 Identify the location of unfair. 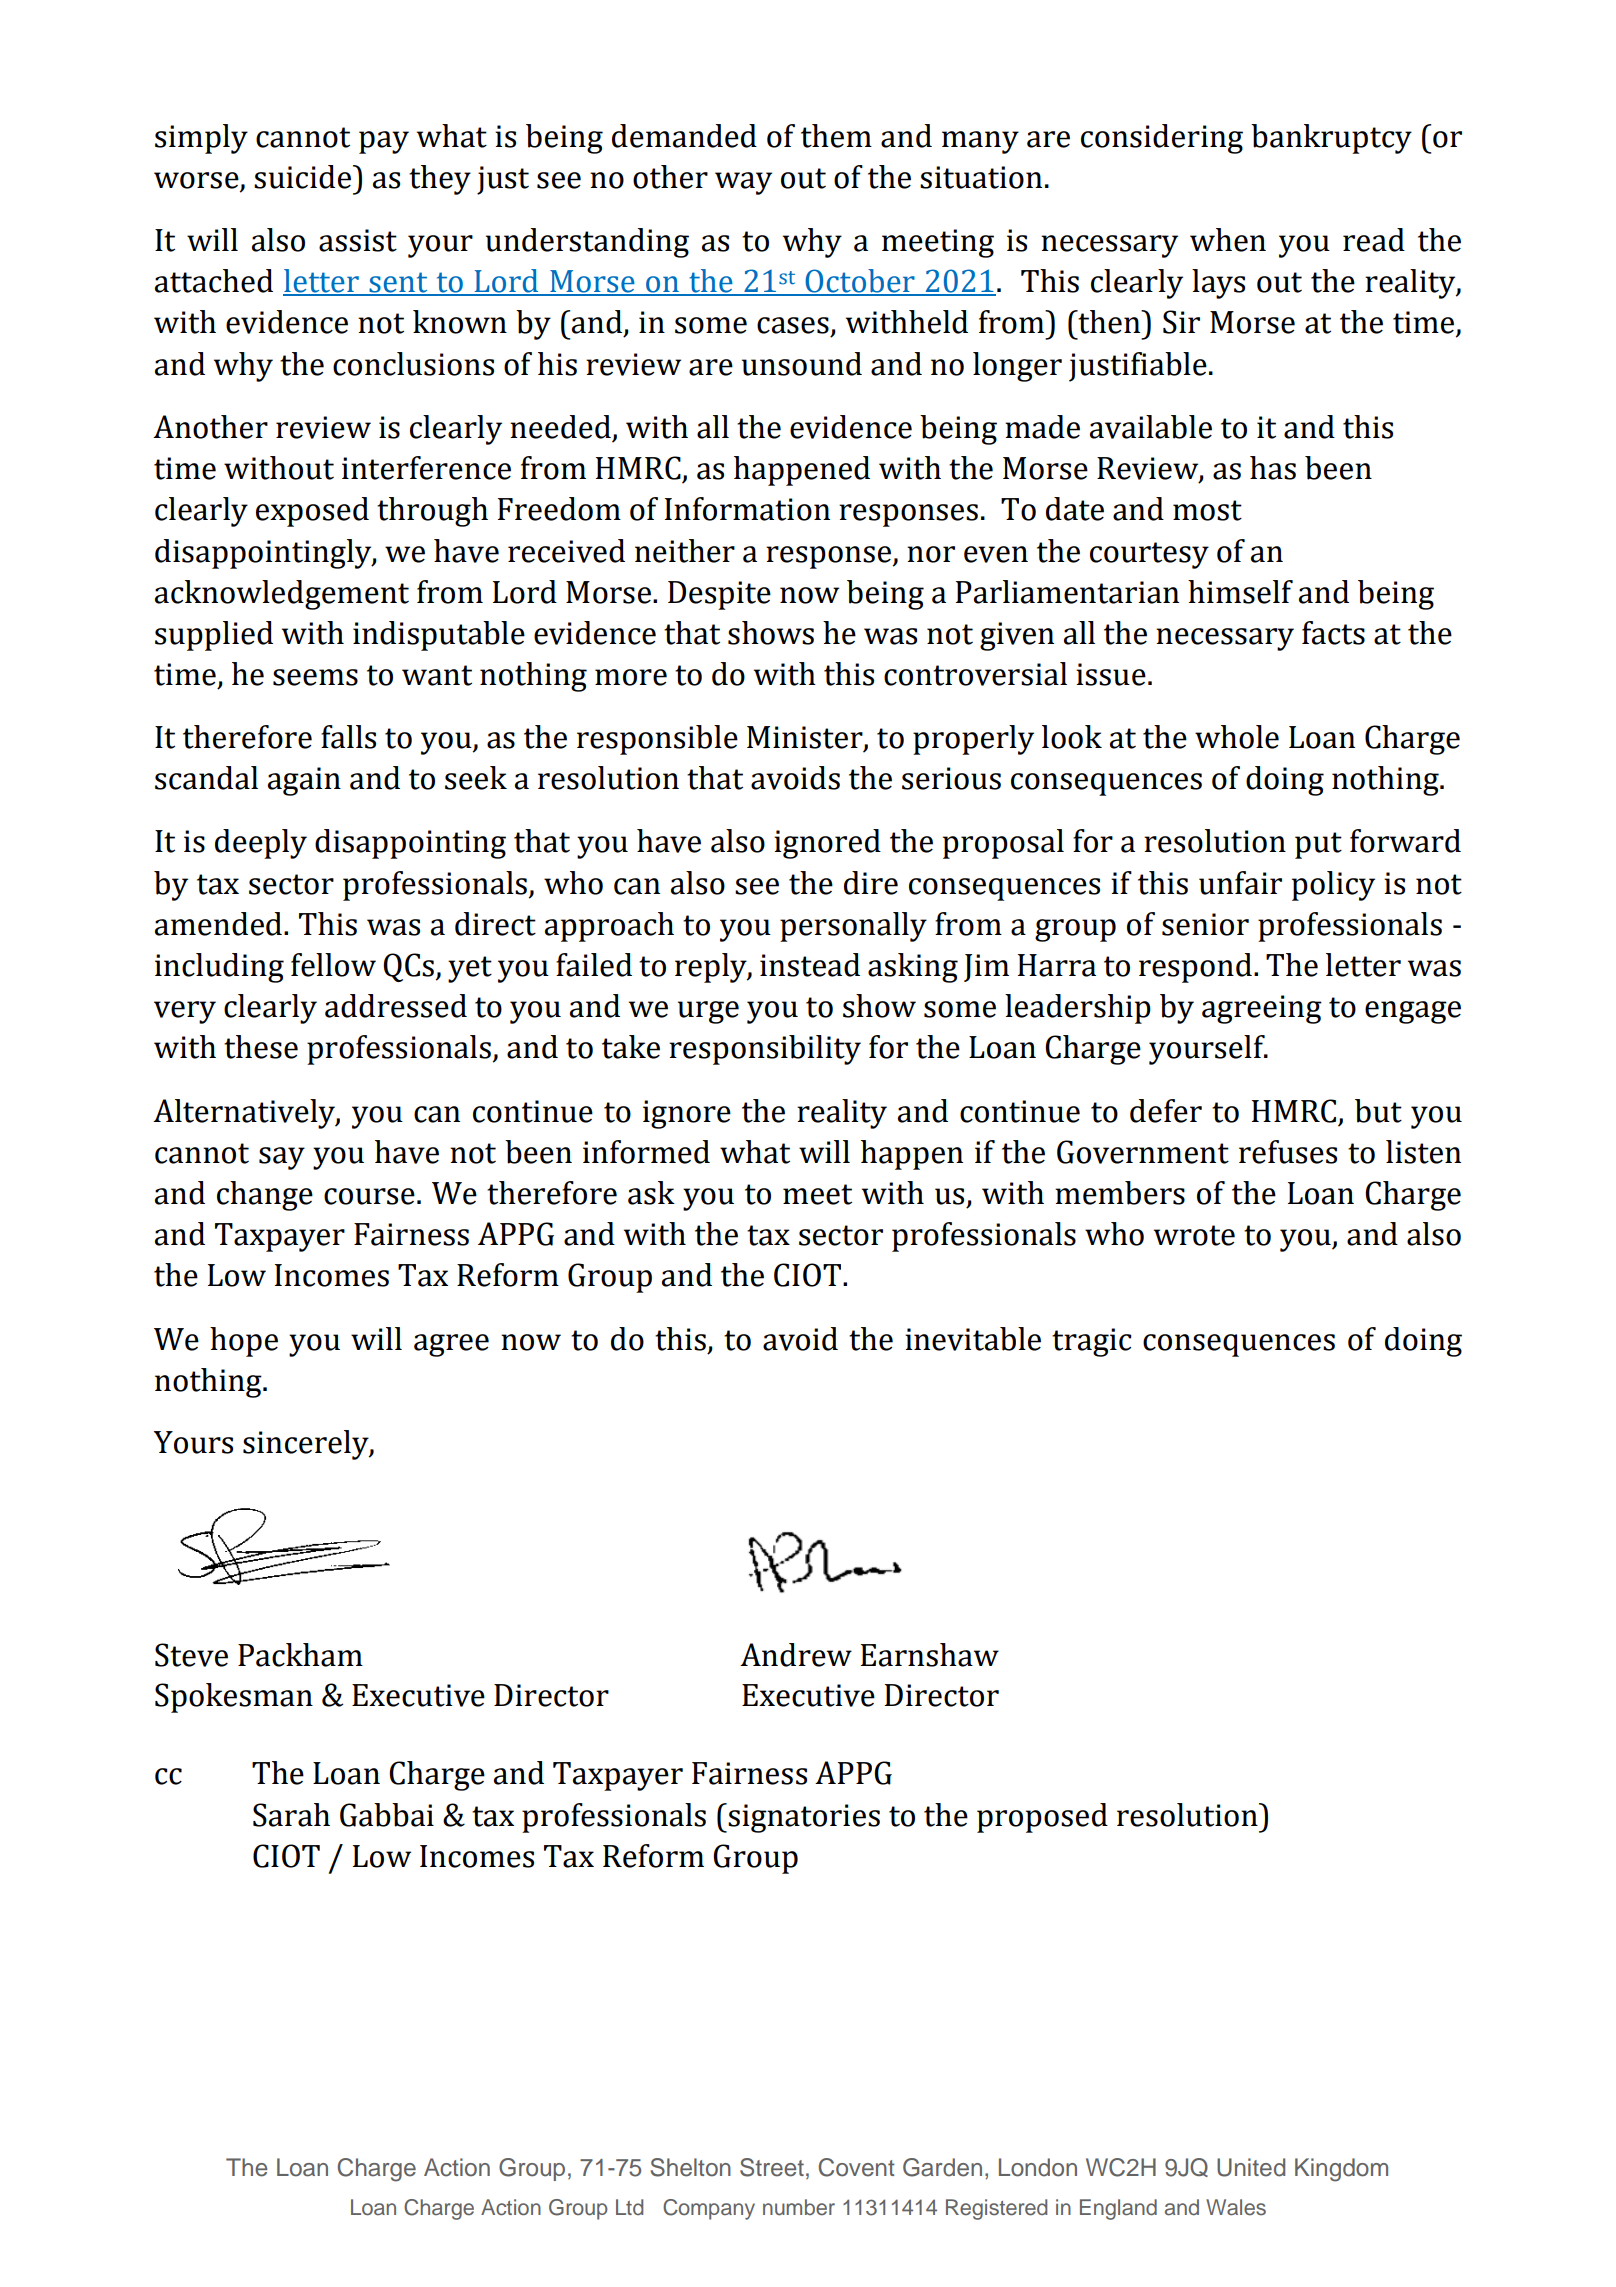
(1240, 883).
